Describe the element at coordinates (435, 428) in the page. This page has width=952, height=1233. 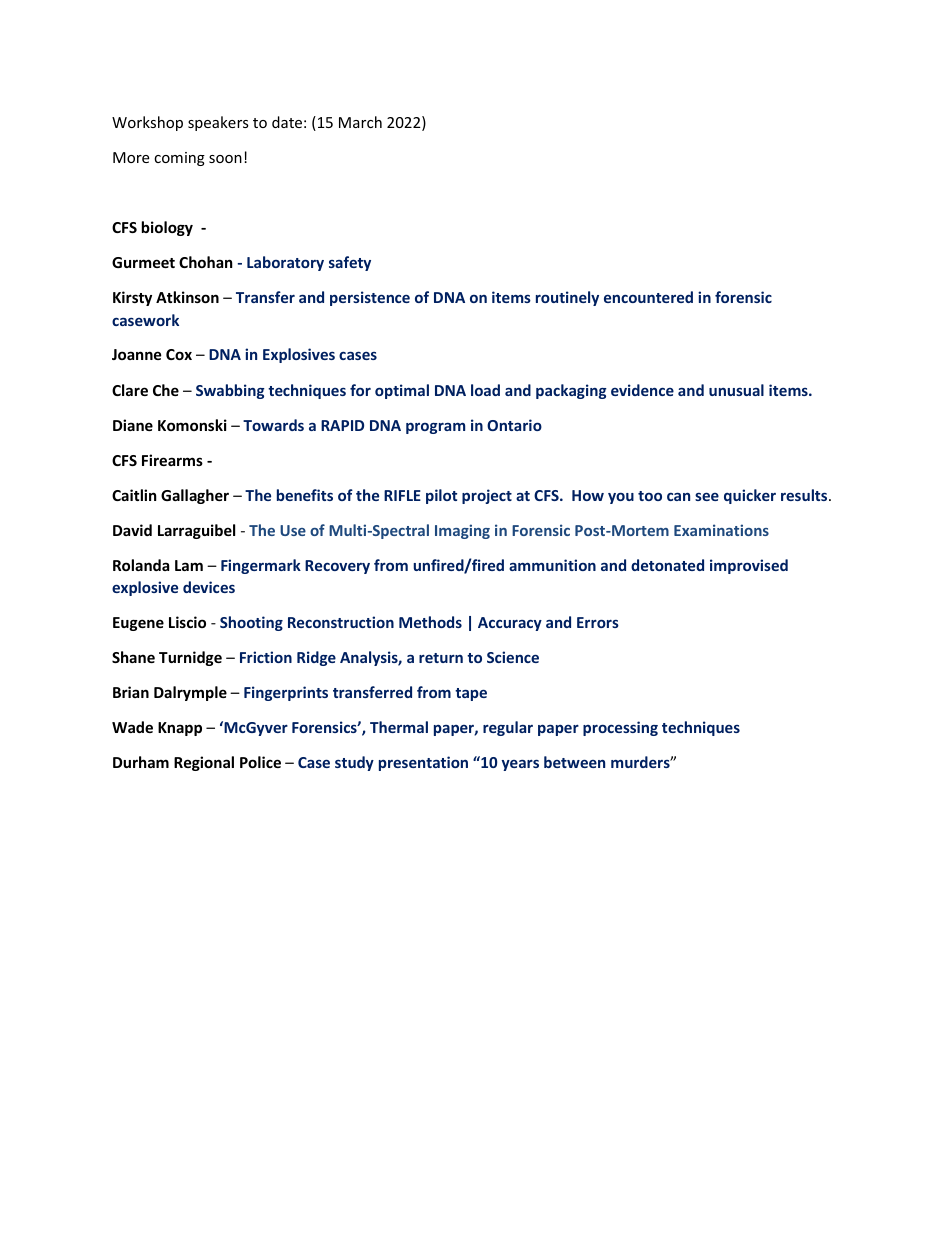
I see `program` at that location.
